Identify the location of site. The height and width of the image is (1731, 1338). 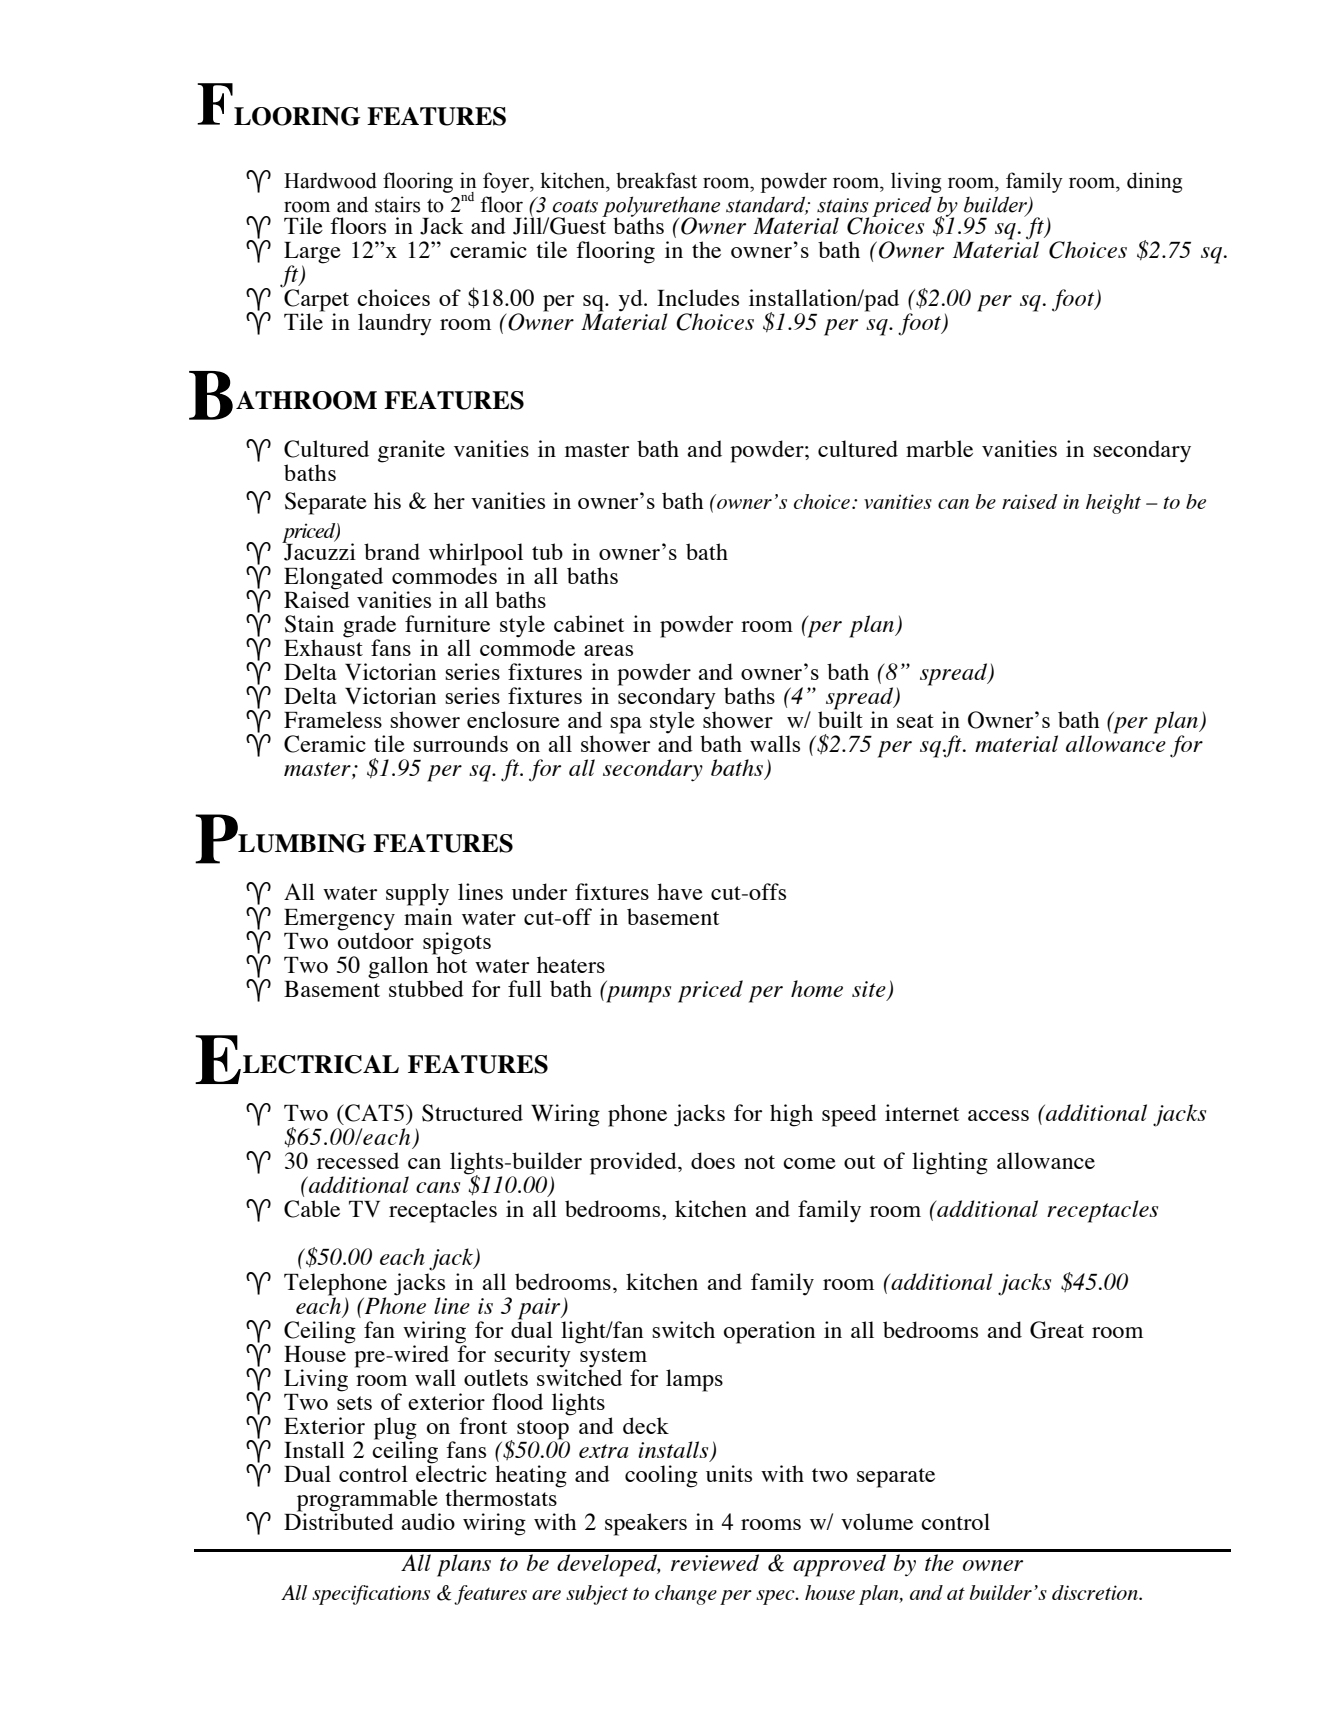
(869, 989).
